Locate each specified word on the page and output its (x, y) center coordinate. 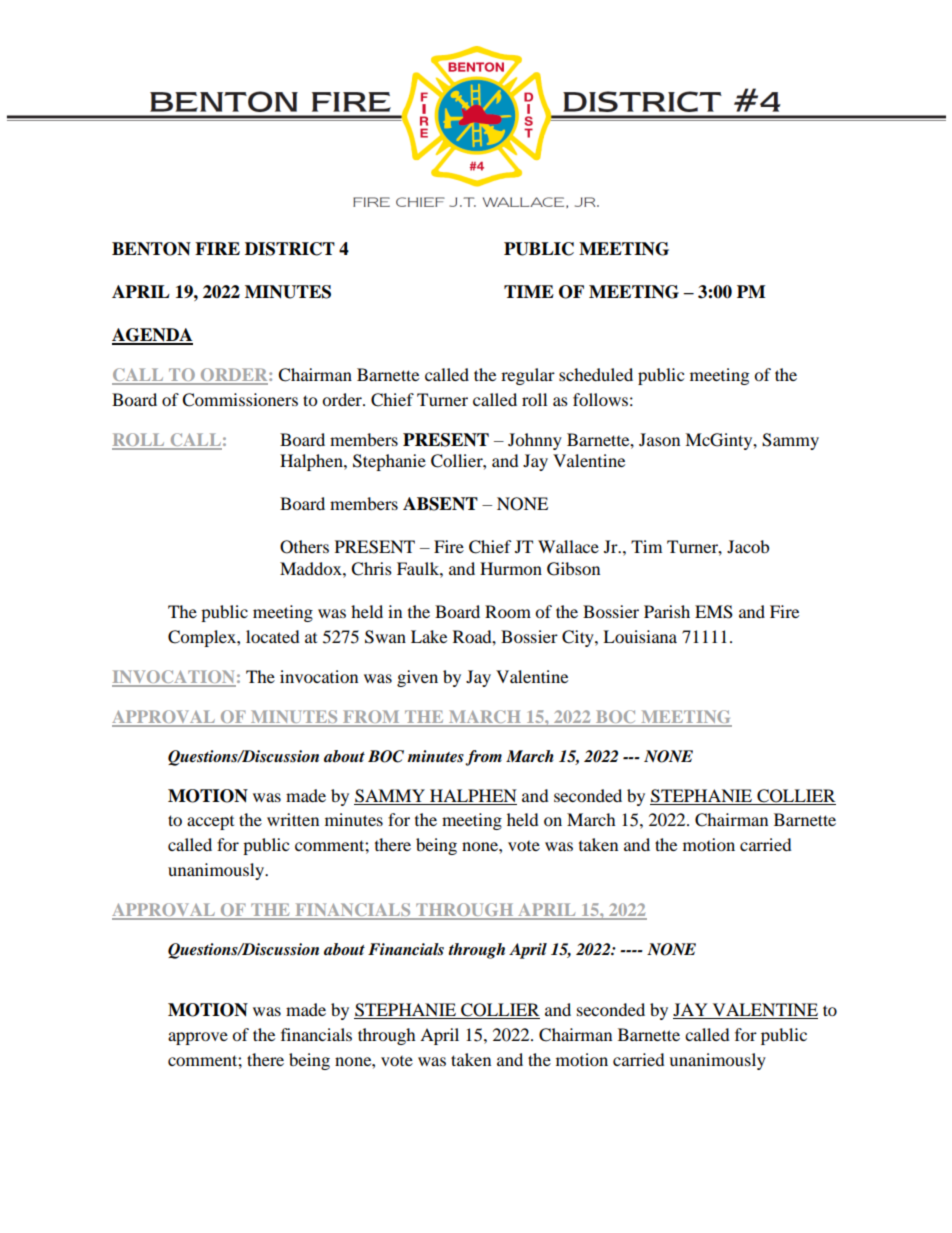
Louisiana (640, 636)
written (293, 819)
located (273, 636)
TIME (529, 291)
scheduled (596, 374)
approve (198, 1038)
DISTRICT (290, 249)
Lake (429, 636)
